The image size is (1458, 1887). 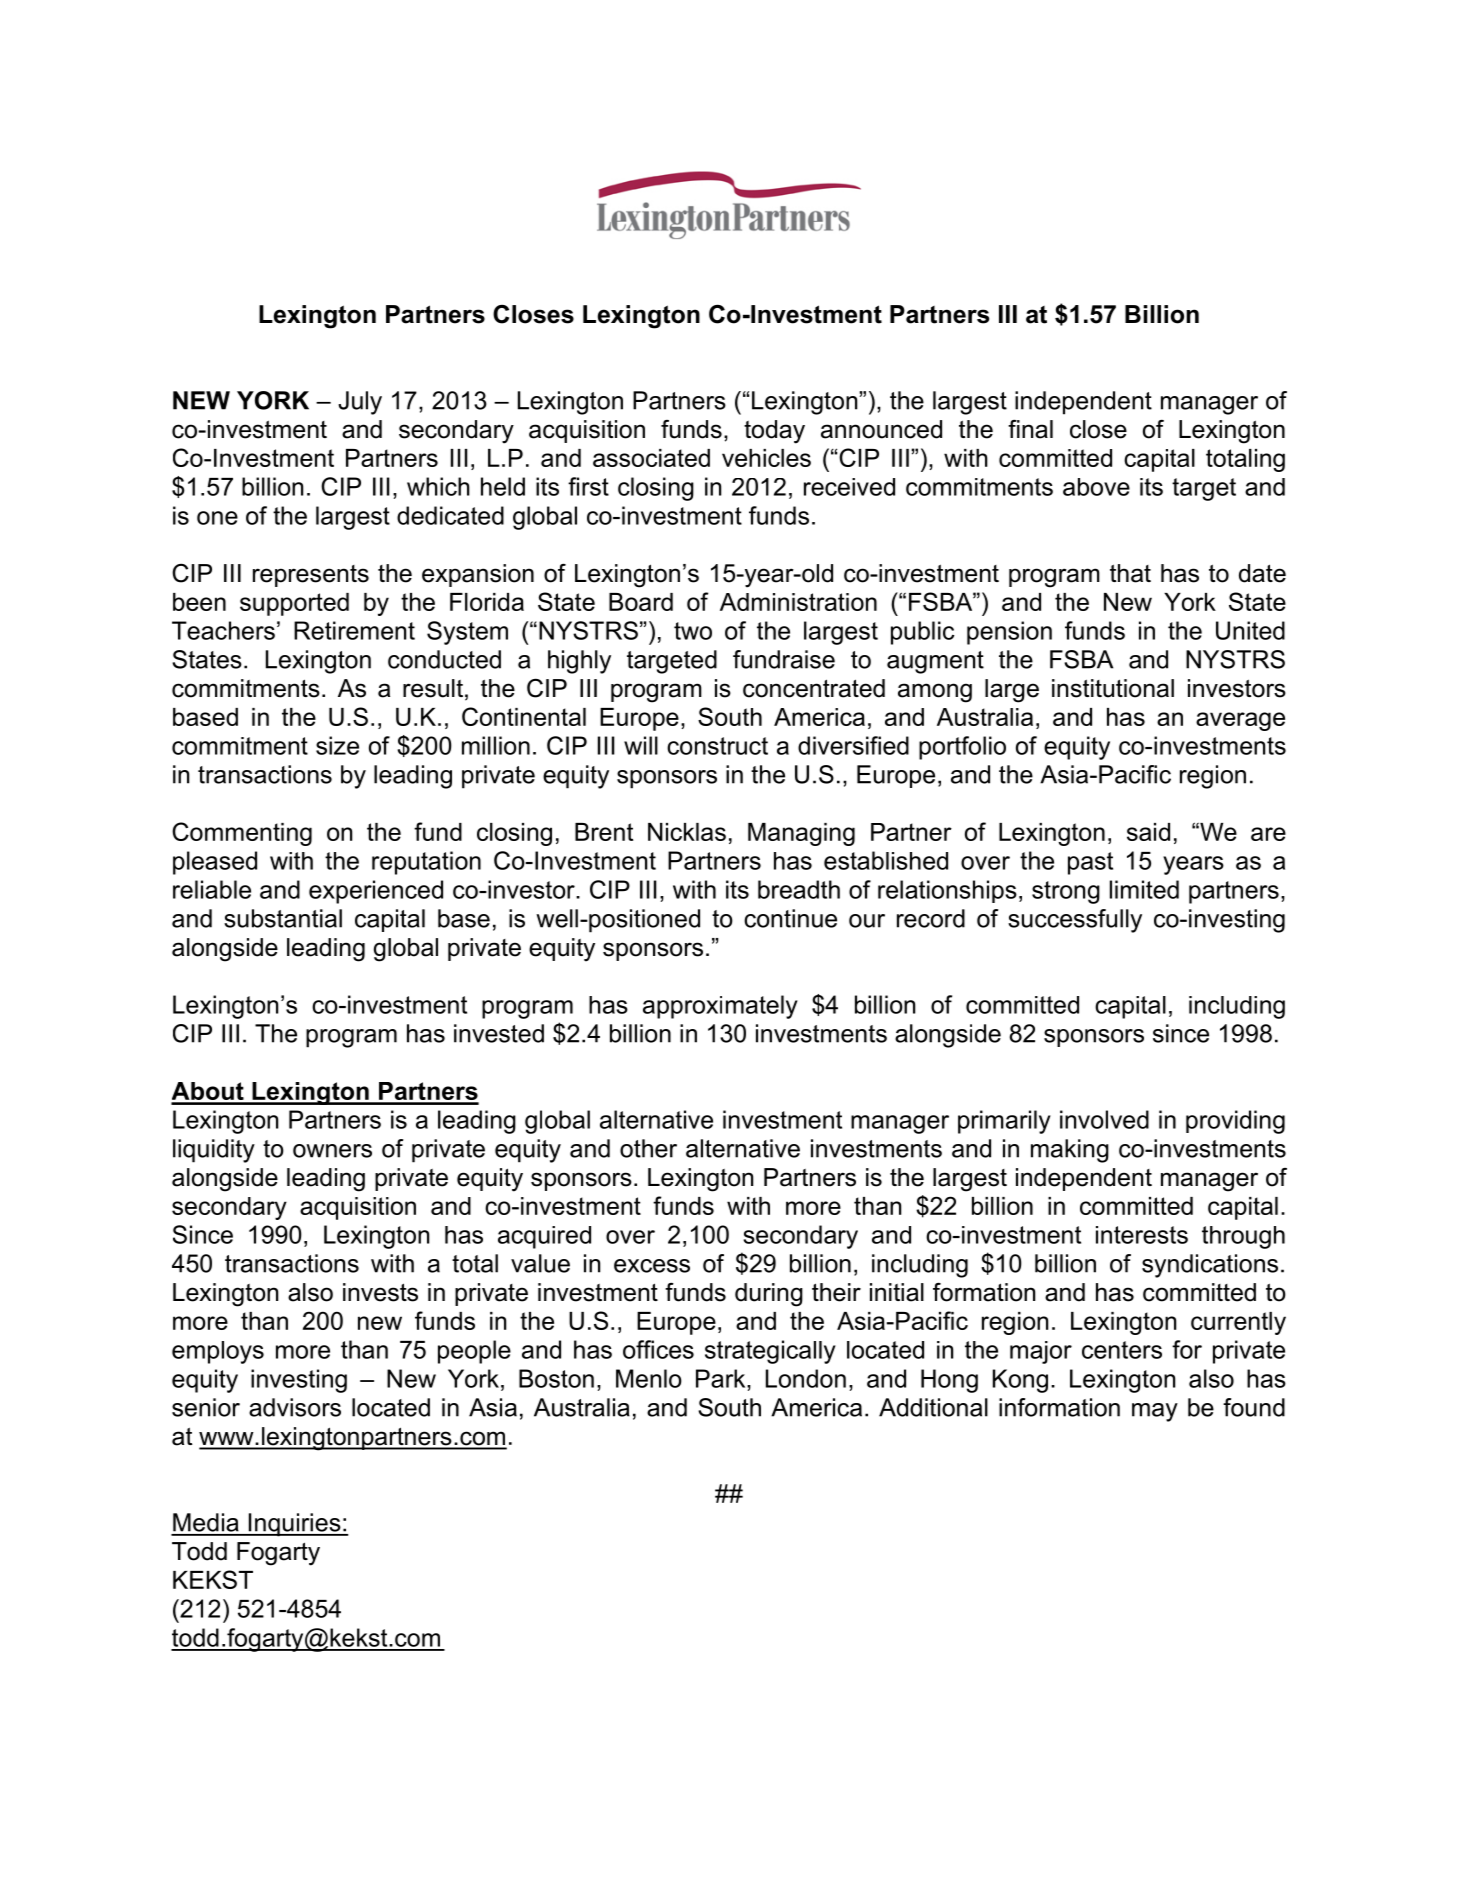 What do you see at coordinates (337, 745) in the screenshot?
I see `size` at bounding box center [337, 745].
